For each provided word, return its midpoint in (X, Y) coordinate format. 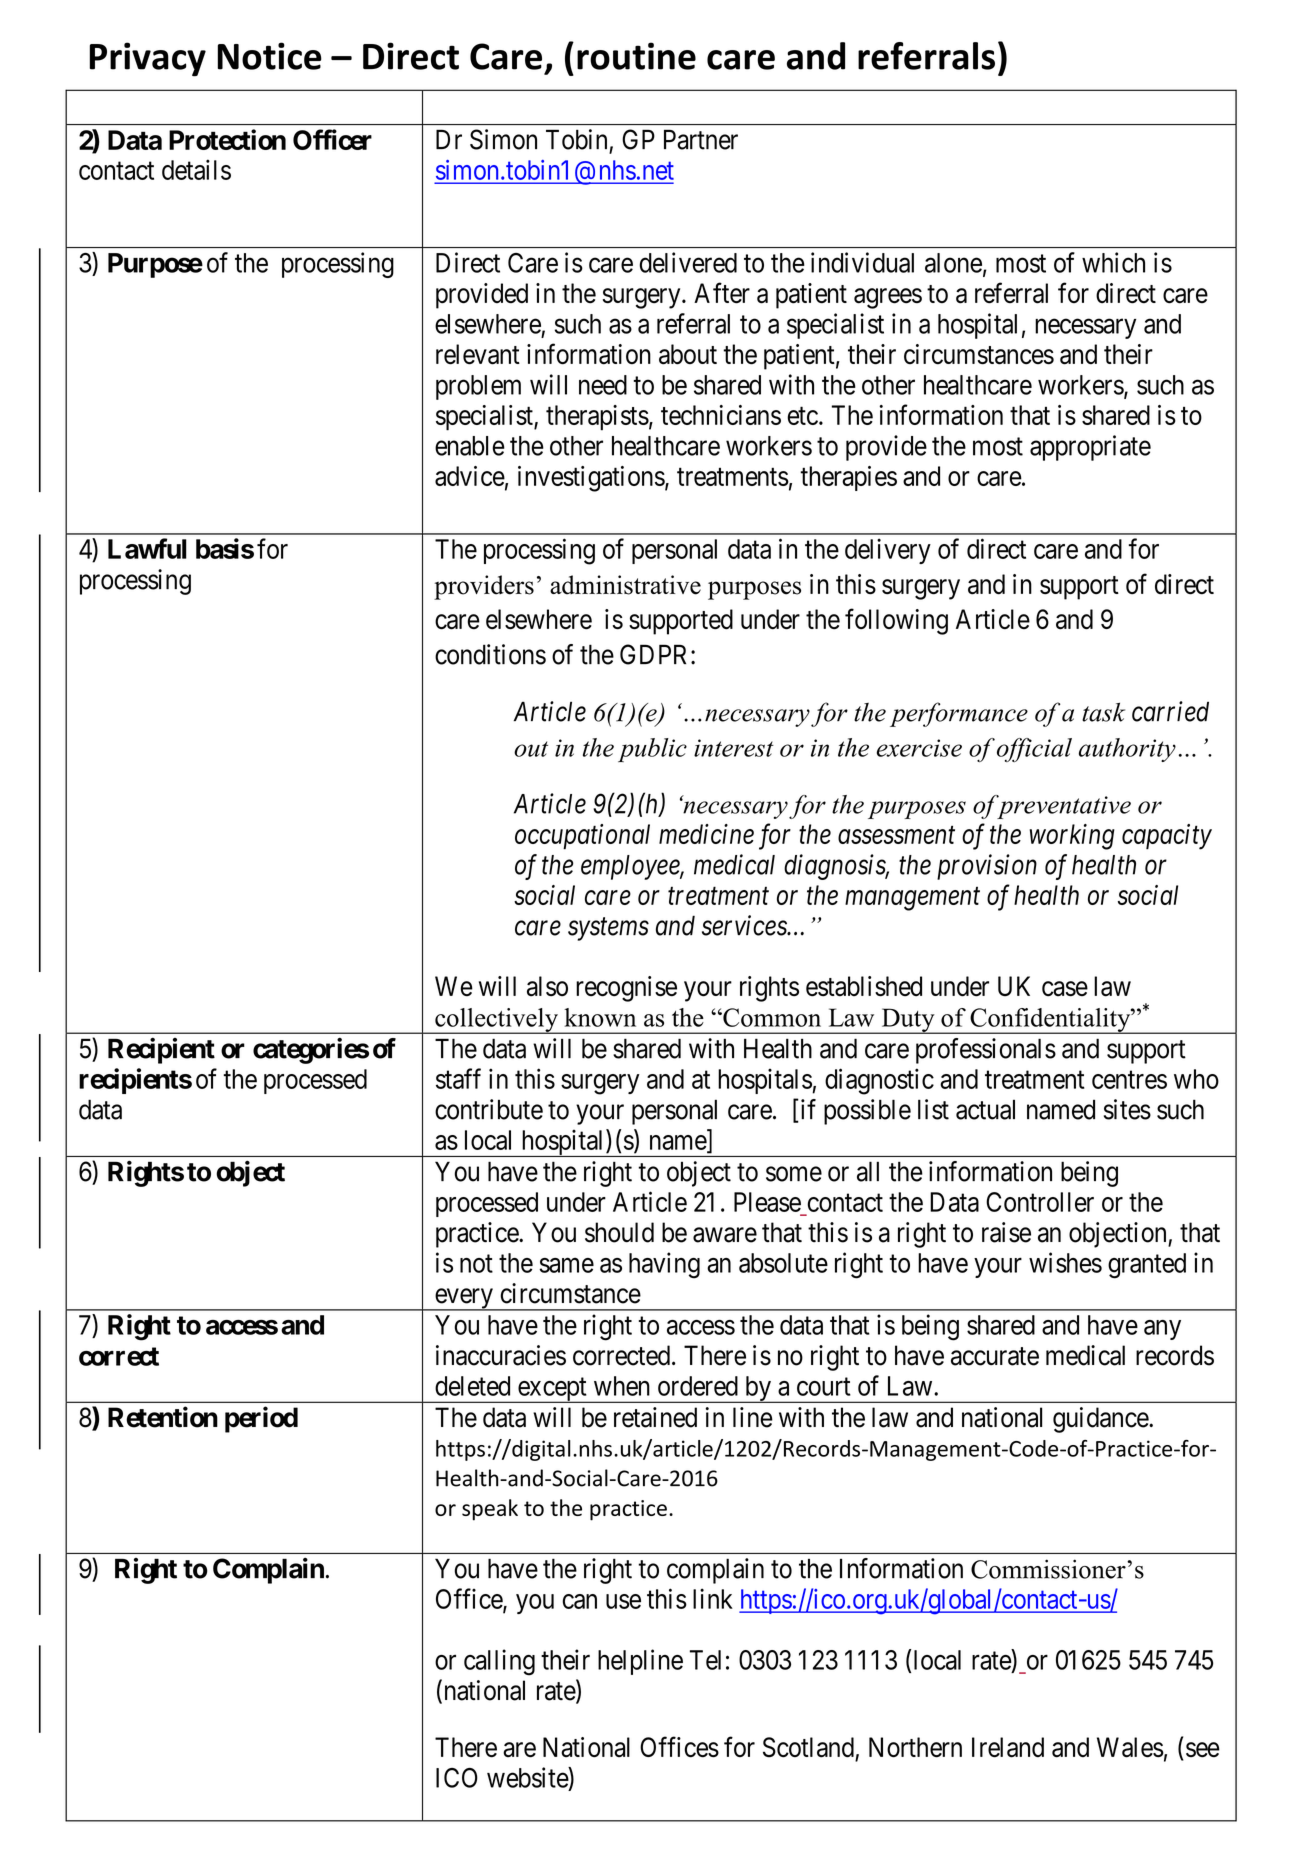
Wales (1130, 1747)
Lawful (147, 548)
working (1072, 837)
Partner (701, 139)
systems (608, 929)
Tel (705, 1660)
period (261, 1419)
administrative (625, 585)
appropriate (1090, 448)
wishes (1065, 1262)
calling (499, 1662)
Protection (227, 139)
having (664, 1265)
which (1113, 262)
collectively (496, 1021)
